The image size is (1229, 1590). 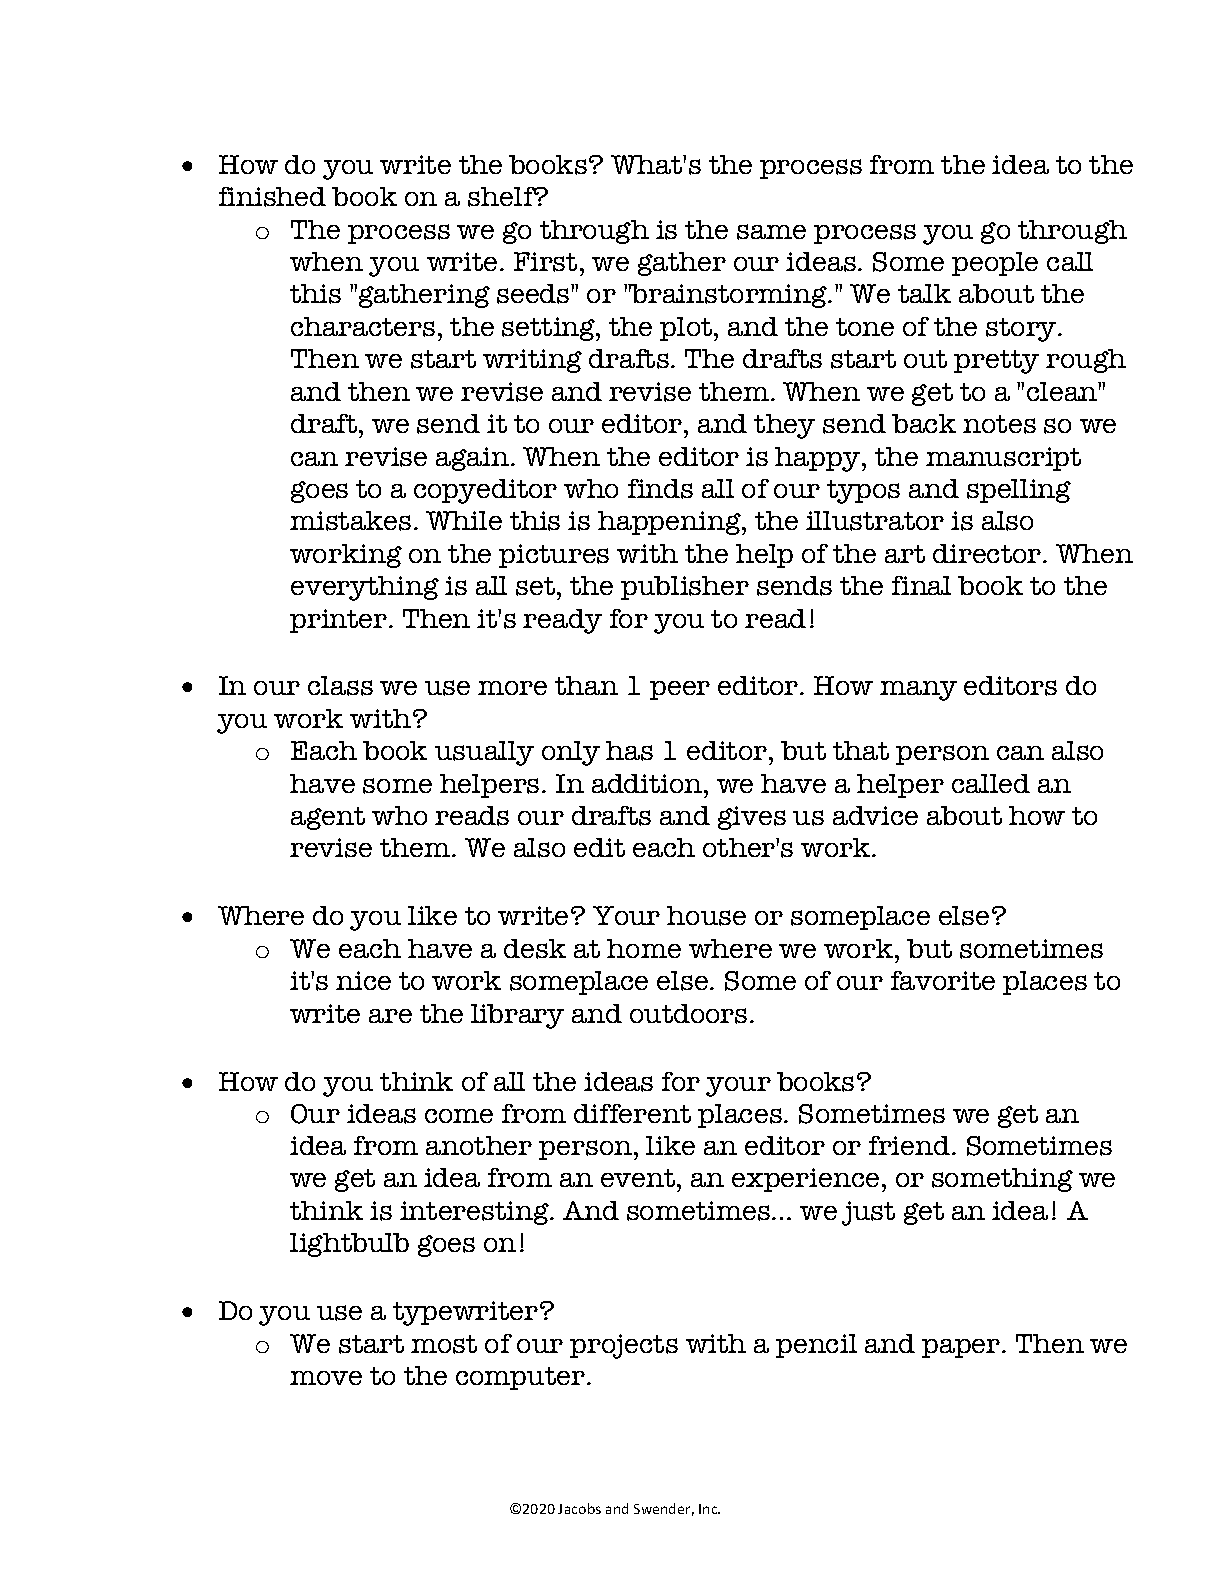 I want to click on talk, so click(x=924, y=293).
